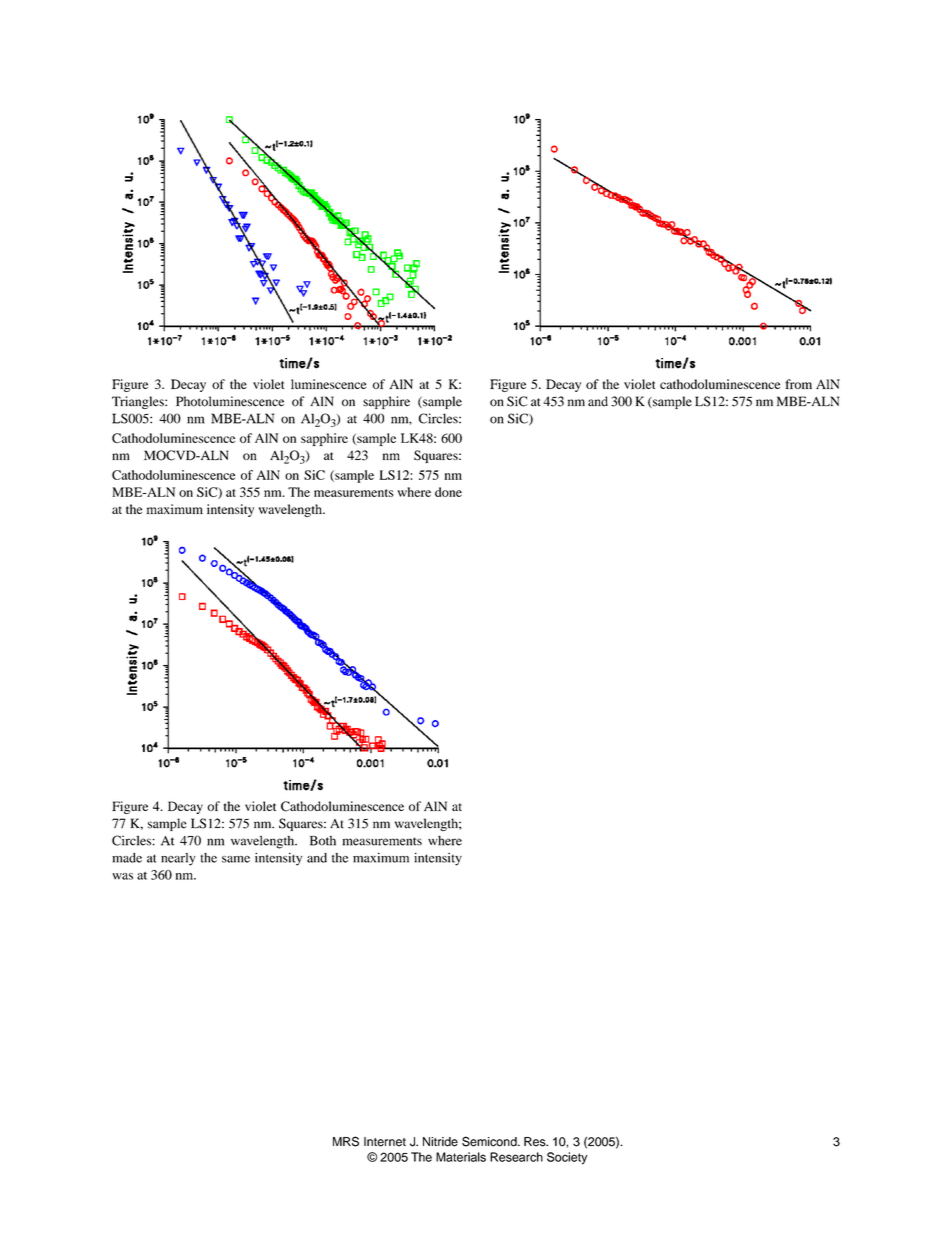  Describe the element at coordinates (178, 859) in the screenshot. I see `nearly` at that location.
